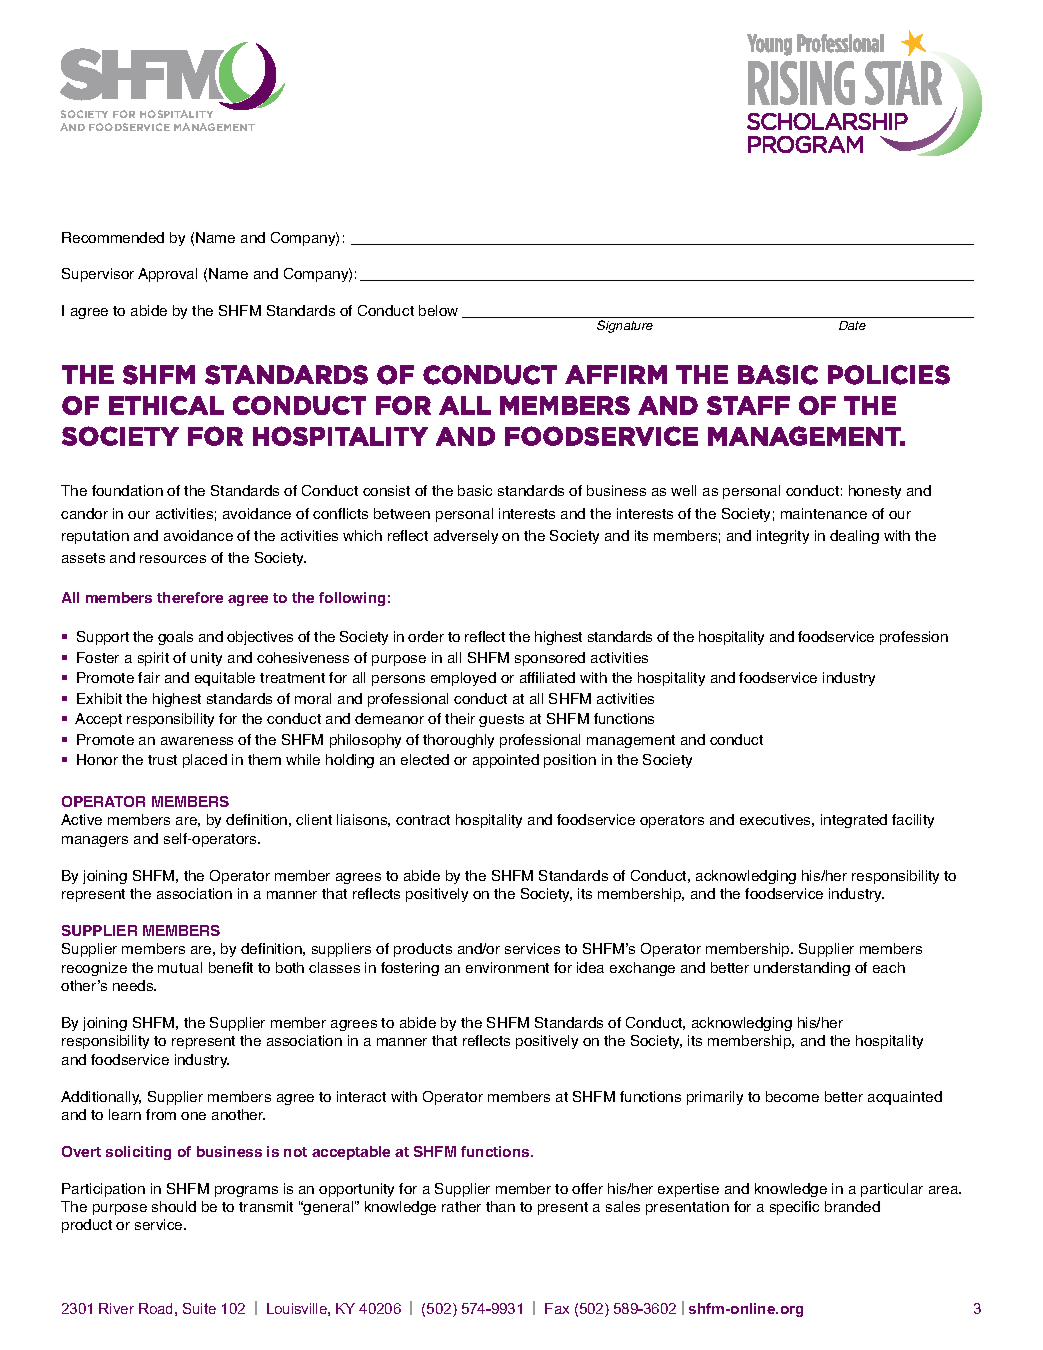 The width and height of the page is (1043, 1350). Describe the element at coordinates (852, 325) in the page. I see `Date` at that location.
